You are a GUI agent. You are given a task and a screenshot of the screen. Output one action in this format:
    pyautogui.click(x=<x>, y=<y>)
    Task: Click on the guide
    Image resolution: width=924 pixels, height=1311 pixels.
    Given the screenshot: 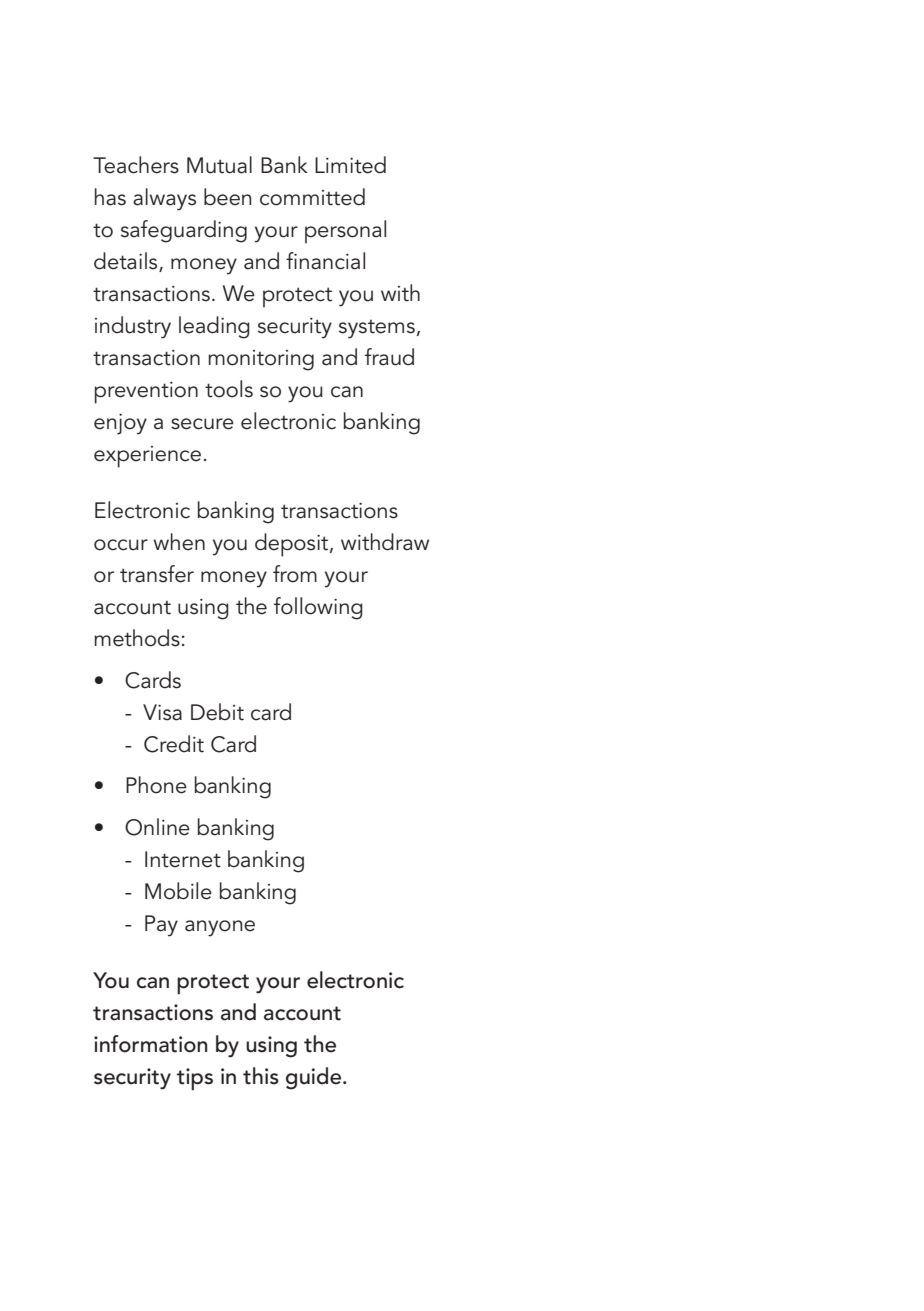 What is the action you would take?
    pyautogui.click(x=315, y=1078)
